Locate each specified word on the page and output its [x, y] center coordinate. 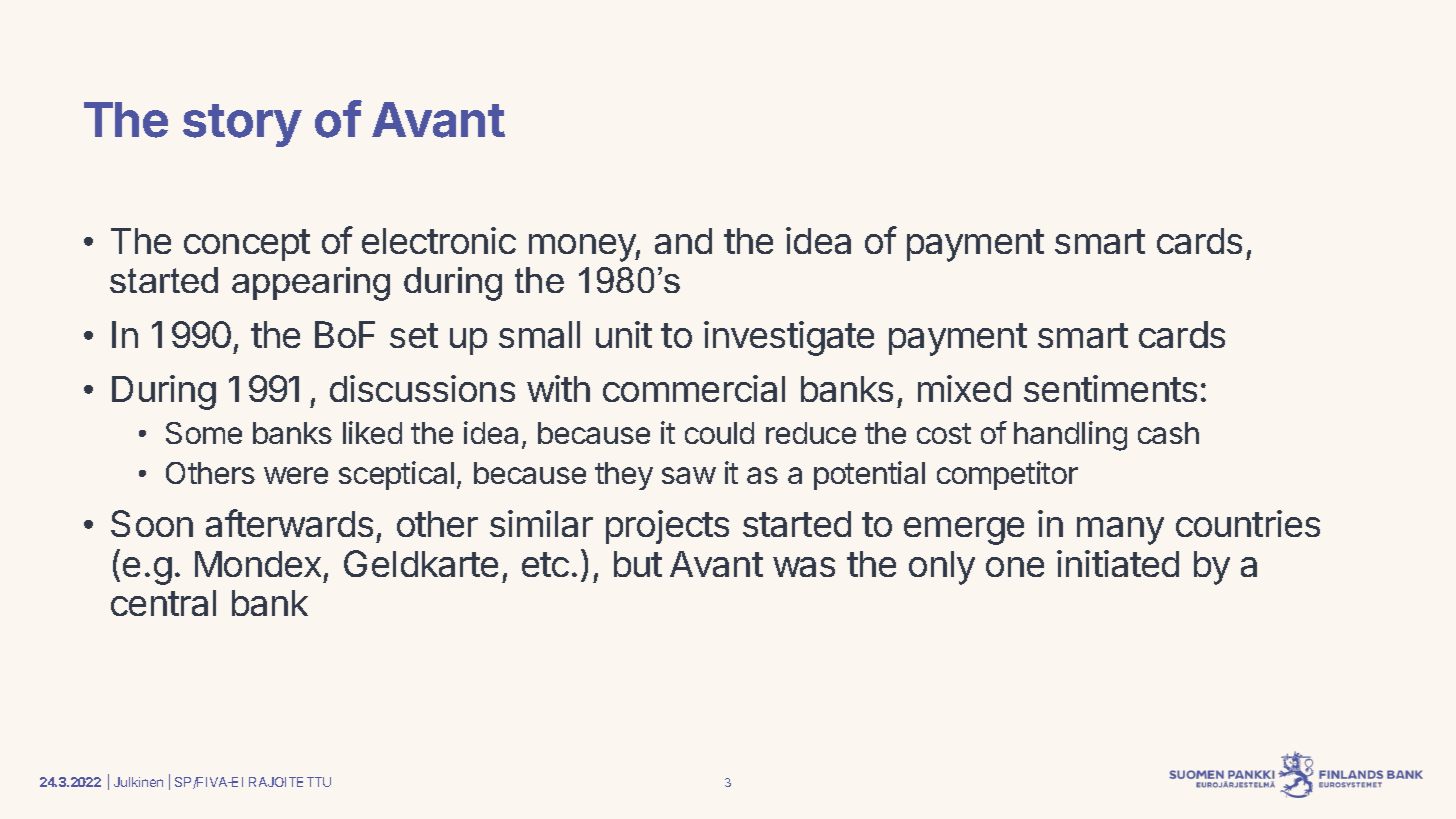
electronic [439, 240]
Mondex [258, 564]
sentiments [1110, 388]
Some [204, 433]
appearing [311, 284]
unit [624, 334]
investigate [789, 338]
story [242, 125]
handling [1070, 436]
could [719, 433]
